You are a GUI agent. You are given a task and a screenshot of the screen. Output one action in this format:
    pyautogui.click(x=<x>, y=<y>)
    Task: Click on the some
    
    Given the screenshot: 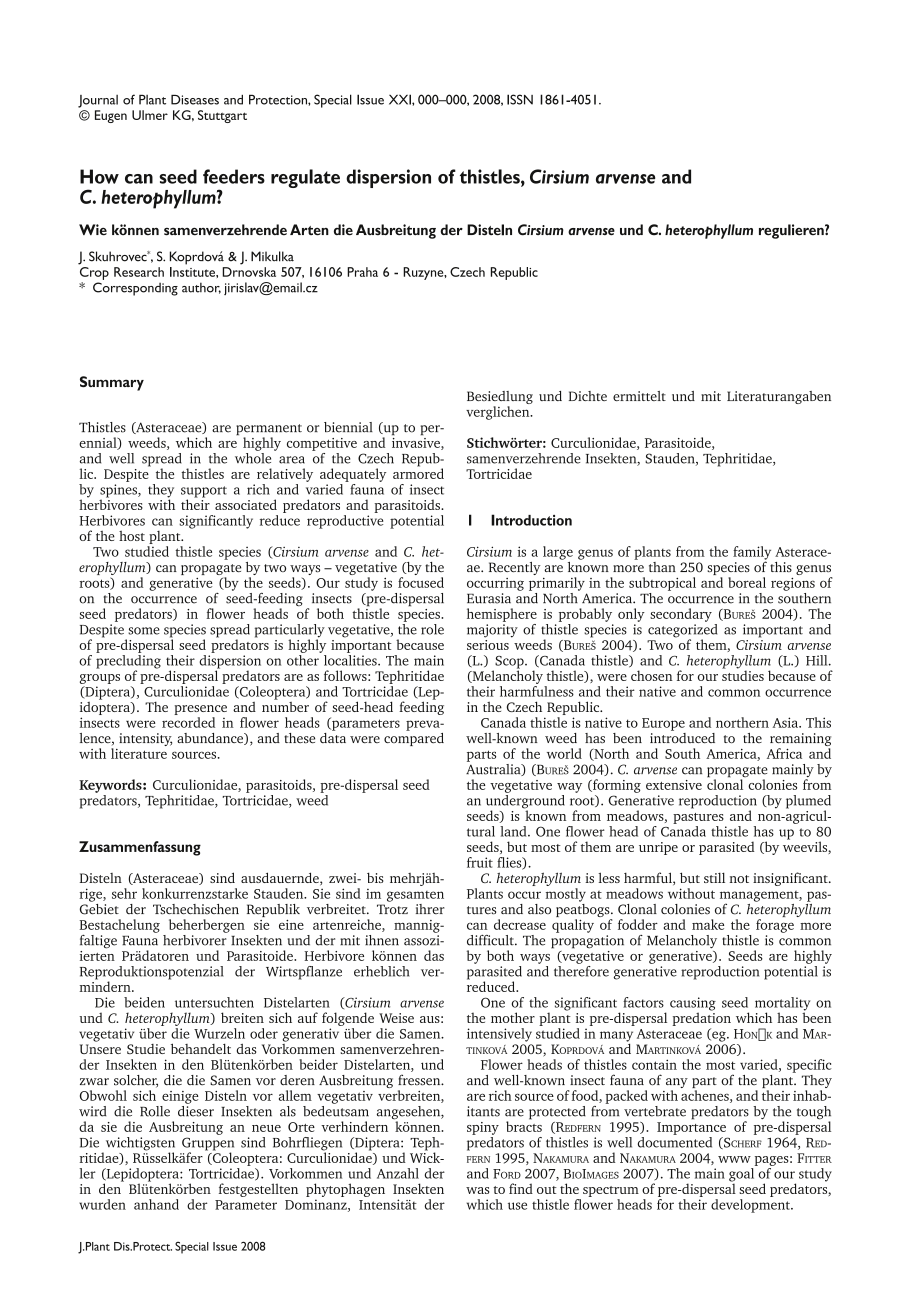 What is the action you would take?
    pyautogui.click(x=144, y=631)
